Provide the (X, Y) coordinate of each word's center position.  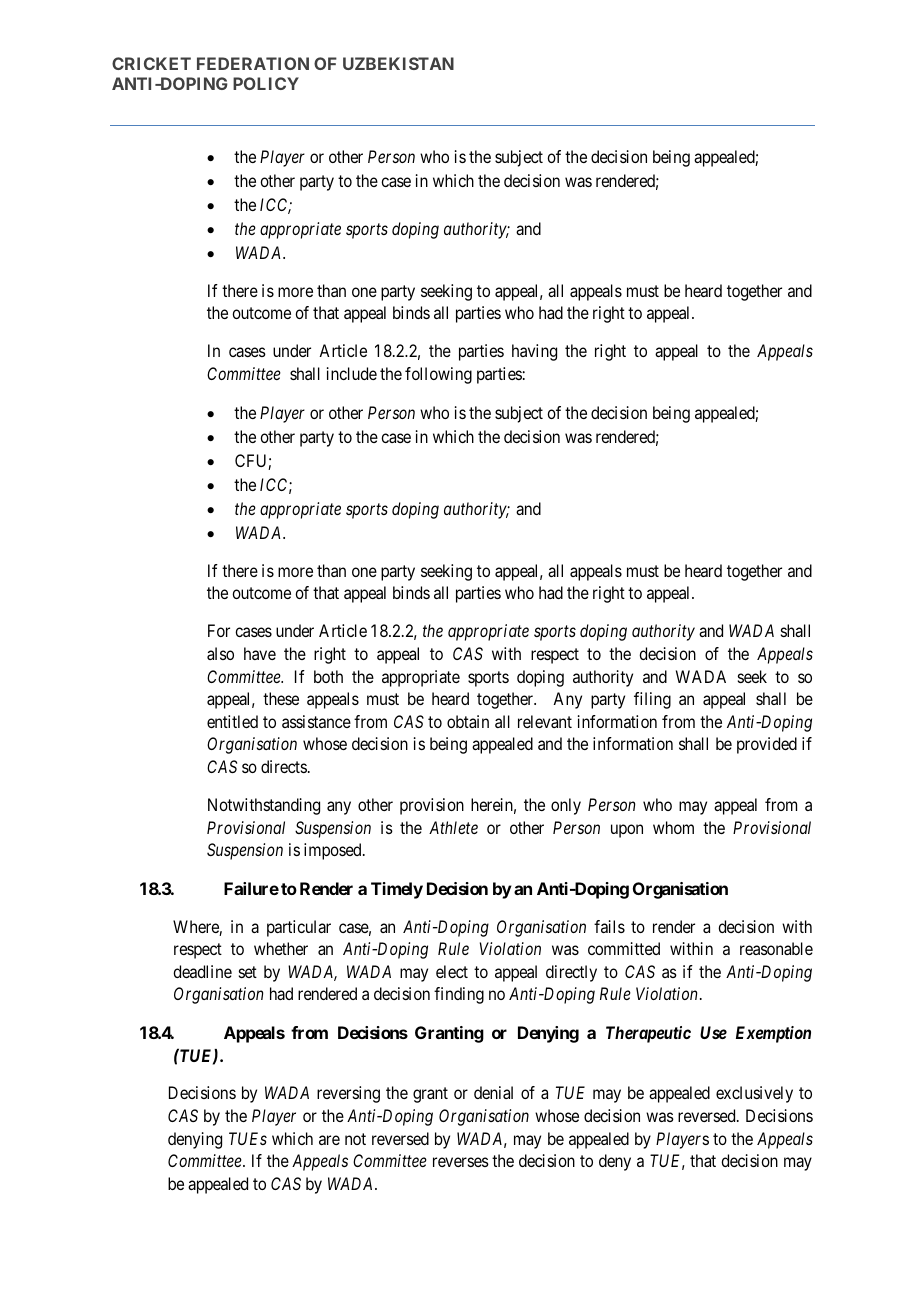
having (534, 352)
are (329, 1140)
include (352, 373)
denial (493, 1092)
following (438, 375)
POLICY (266, 83)
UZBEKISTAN (398, 63)
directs (284, 766)
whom (673, 827)
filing (652, 700)
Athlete (453, 827)
